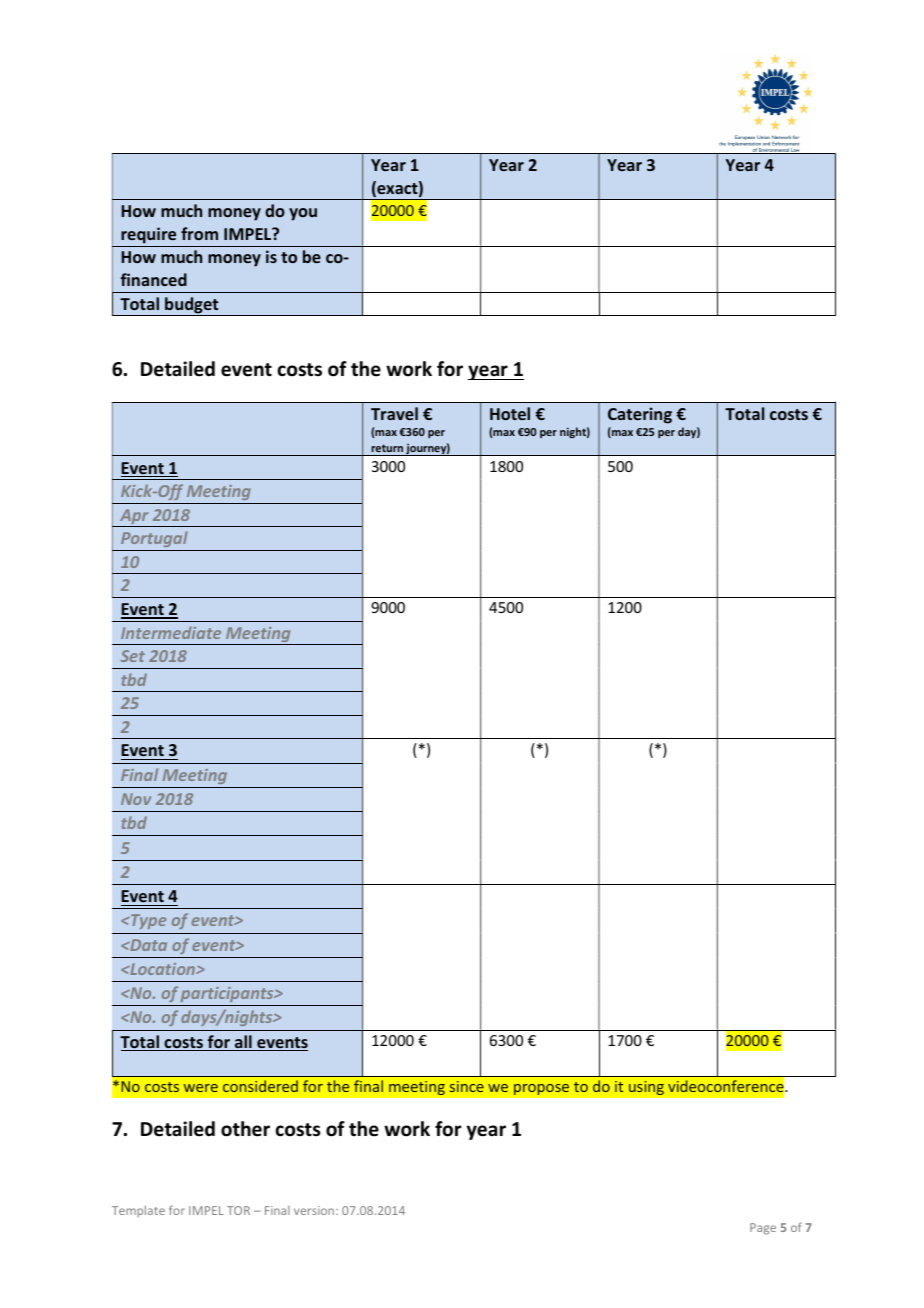 This screenshot has height=1308, width=924. I want to click on return, so click(387, 448).
